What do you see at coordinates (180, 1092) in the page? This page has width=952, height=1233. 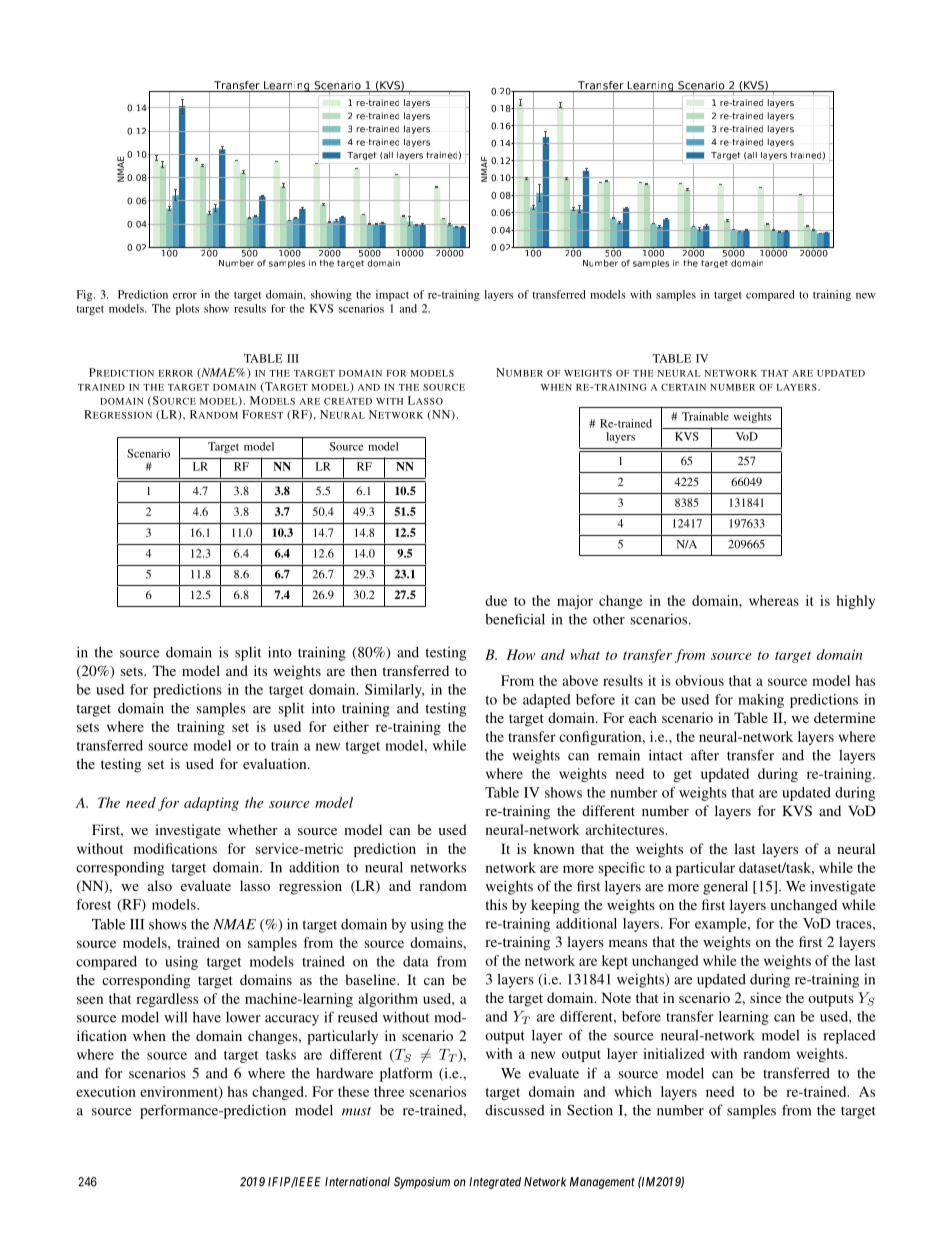 I see `environment` at bounding box center [180, 1092].
